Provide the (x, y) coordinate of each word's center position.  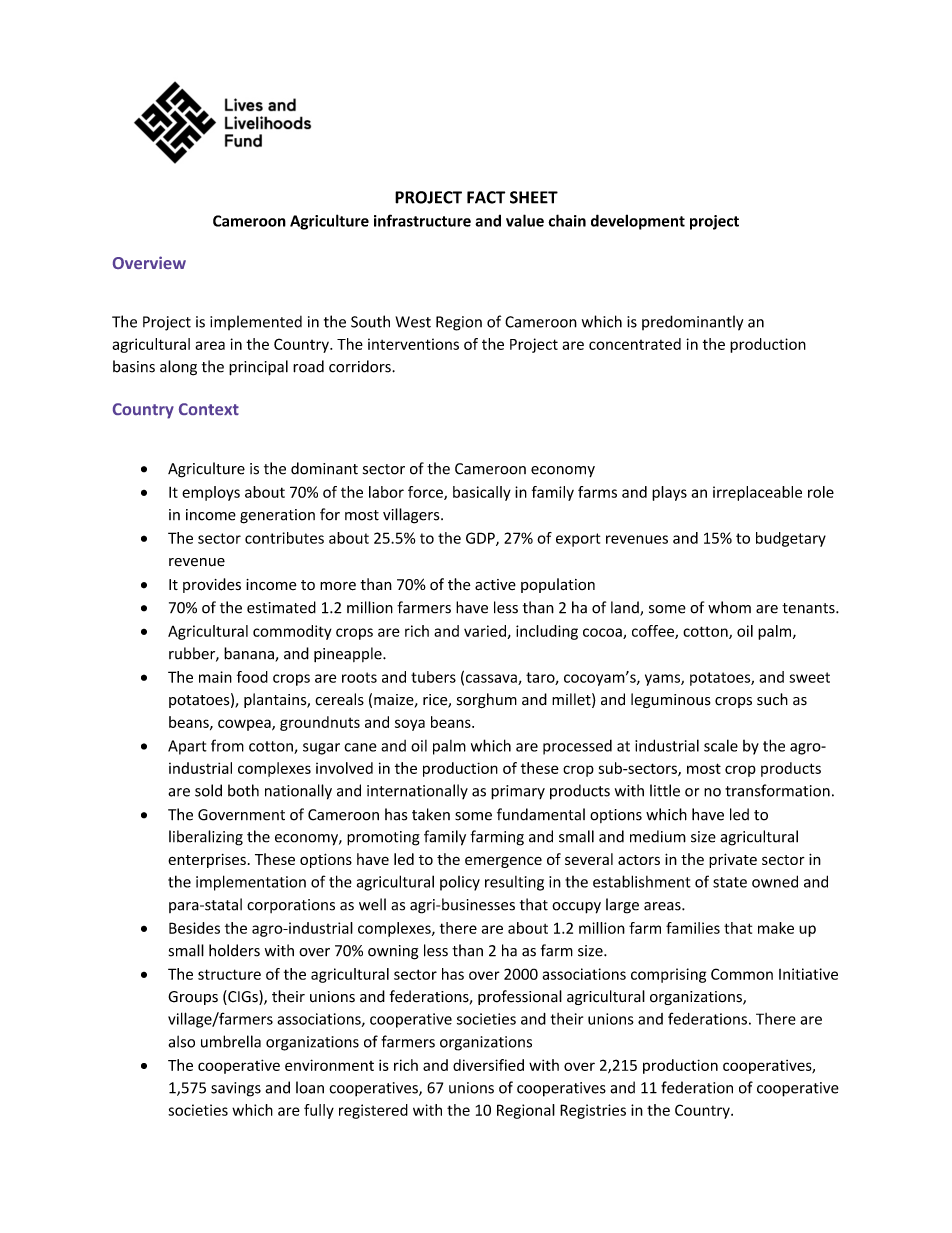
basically (482, 493)
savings (236, 1089)
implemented (256, 322)
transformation (777, 790)
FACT (486, 197)
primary (518, 792)
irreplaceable (757, 493)
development (638, 222)
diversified (488, 1065)
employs (211, 493)
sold (208, 790)
